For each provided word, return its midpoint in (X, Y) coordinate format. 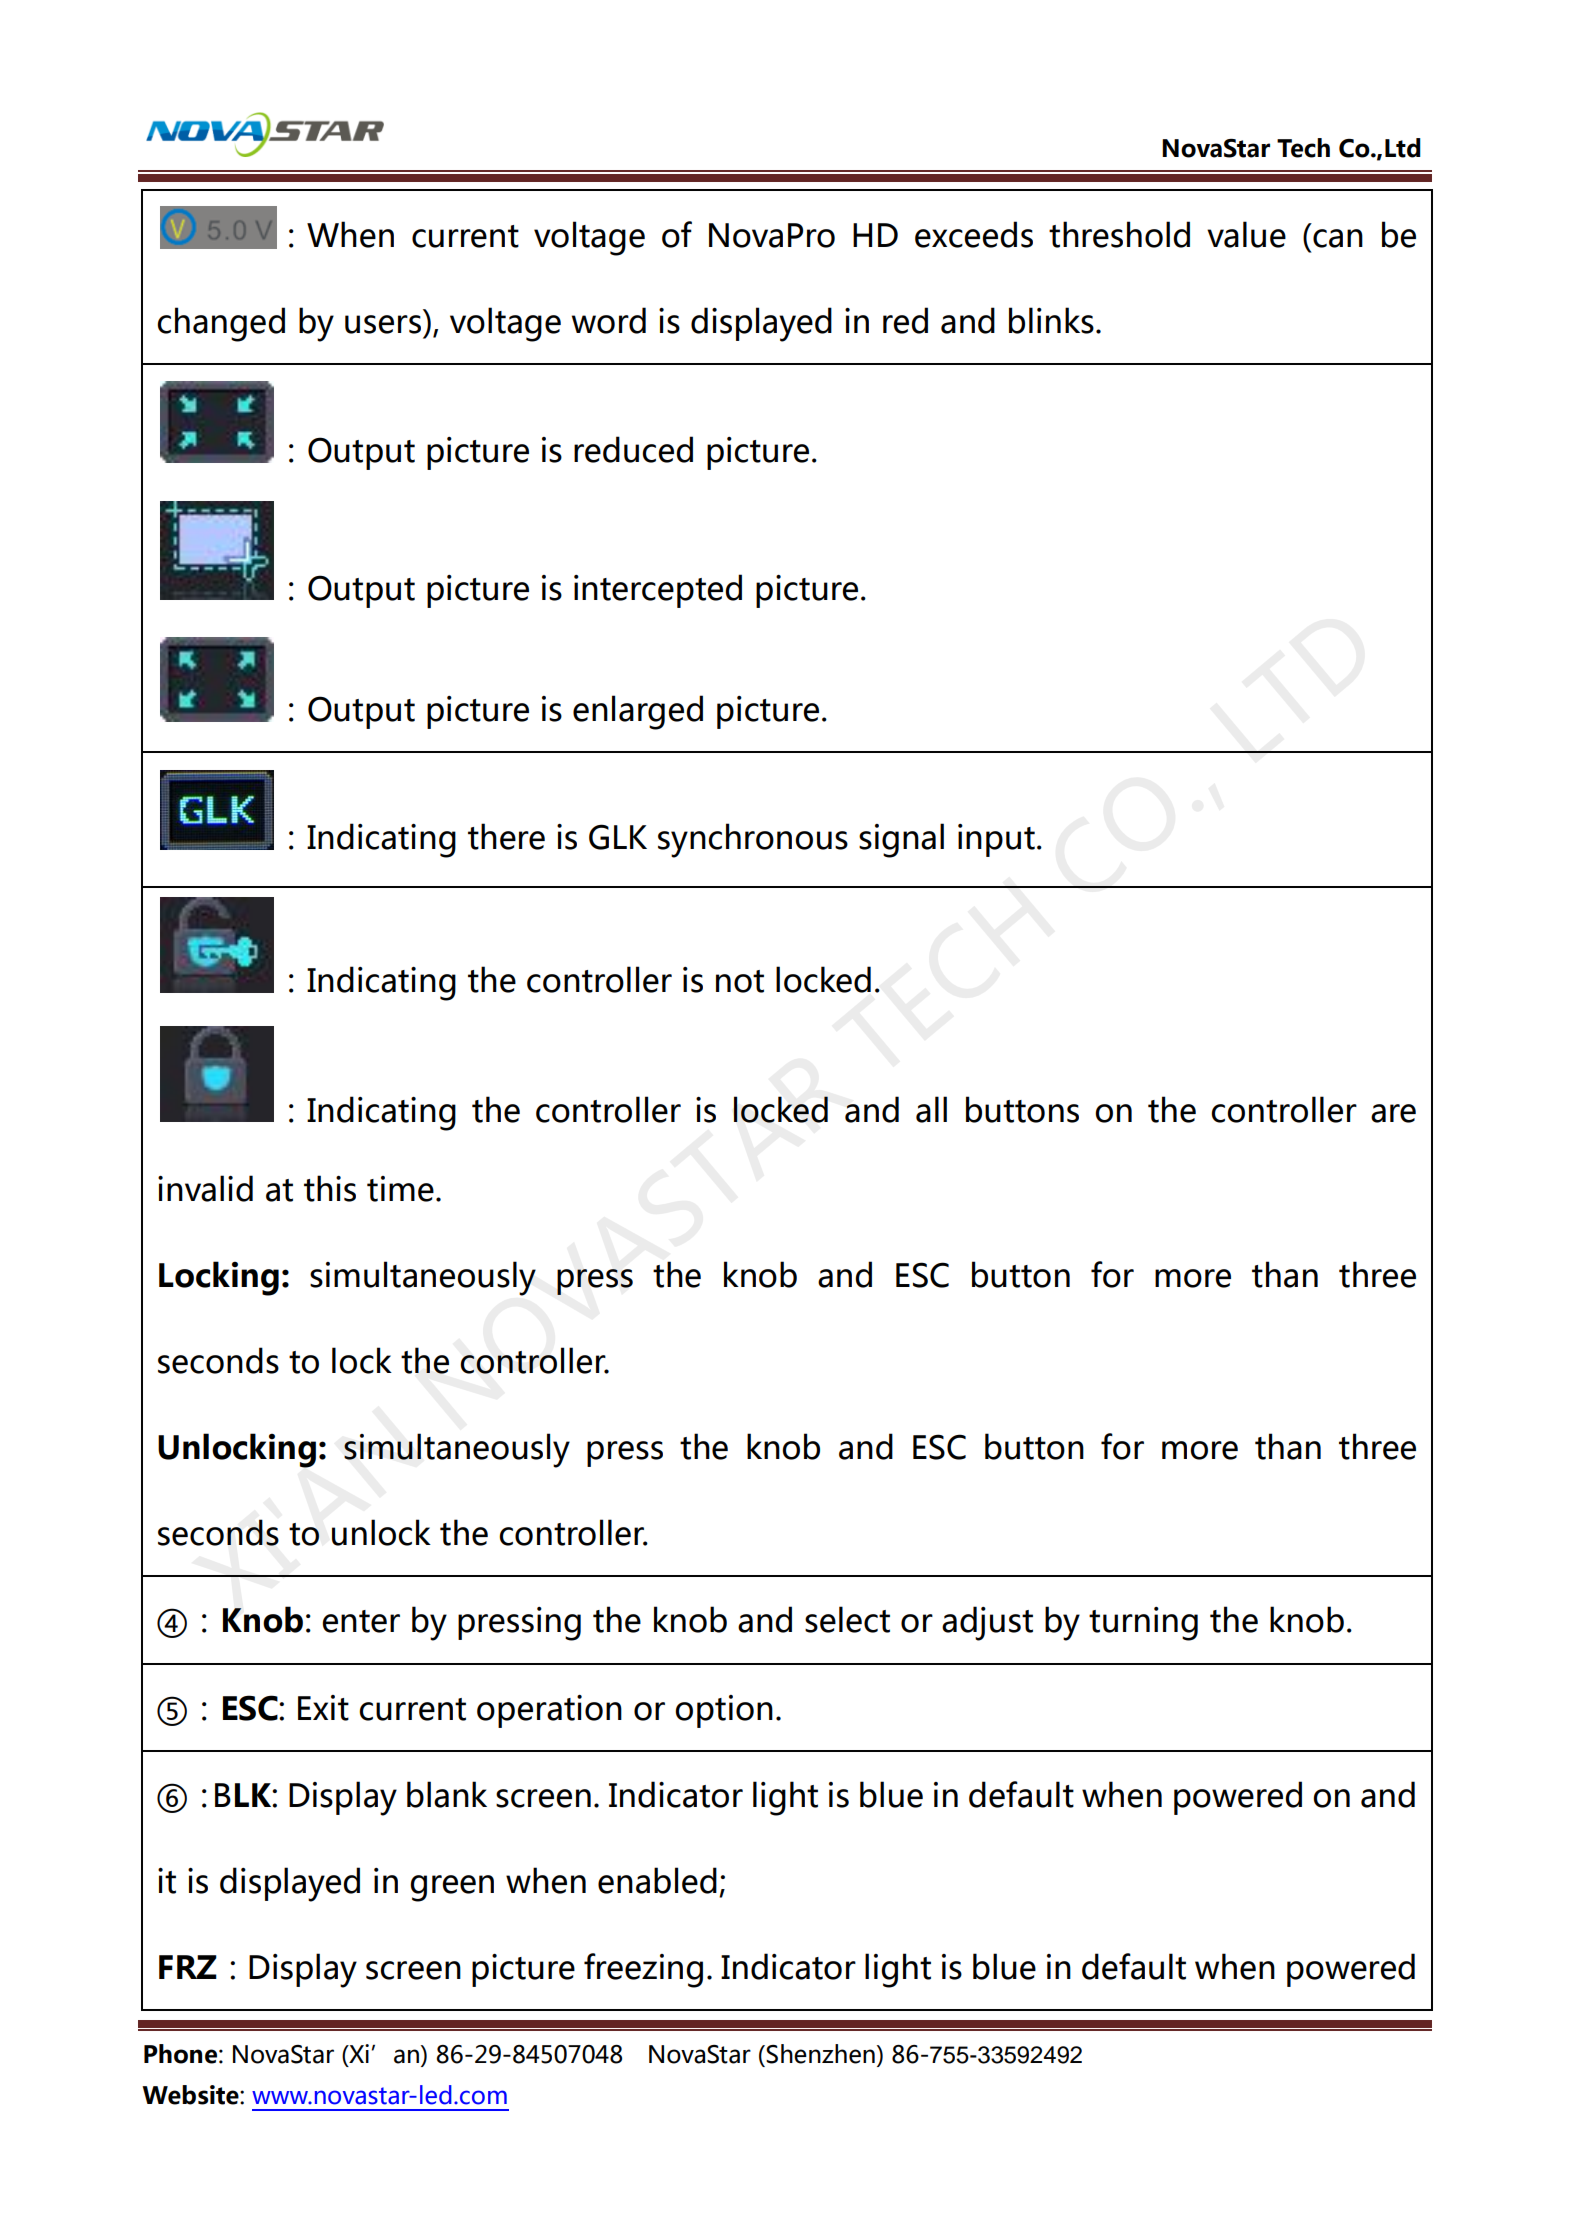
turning (1143, 1624)
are (1393, 1113)
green (452, 1888)
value (1246, 234)
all (931, 1109)
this (330, 1188)
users (383, 324)
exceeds (974, 234)
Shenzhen (820, 2054)
